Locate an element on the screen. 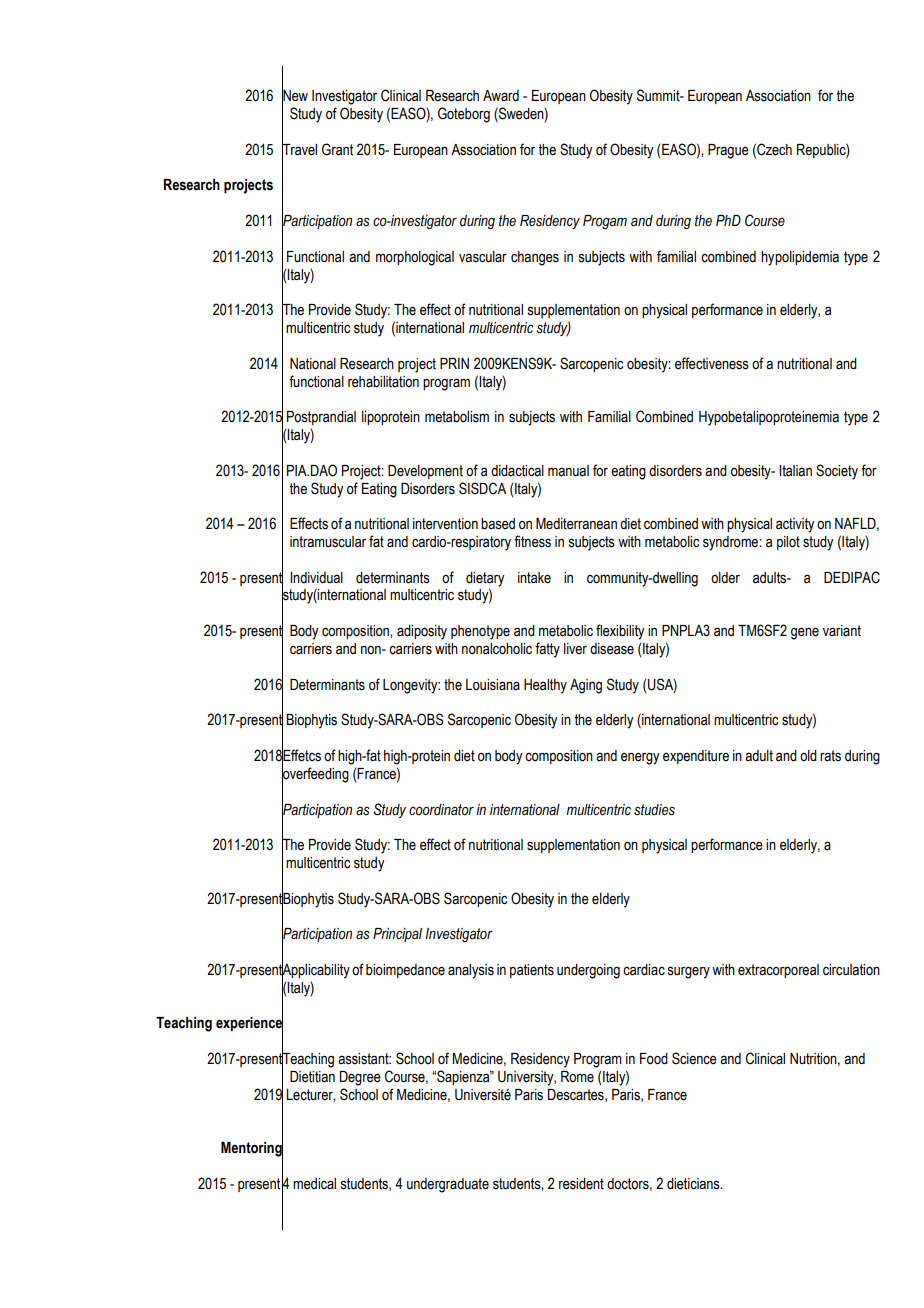 This screenshot has width=924, height=1308. Individual is located at coordinates (316, 578).
